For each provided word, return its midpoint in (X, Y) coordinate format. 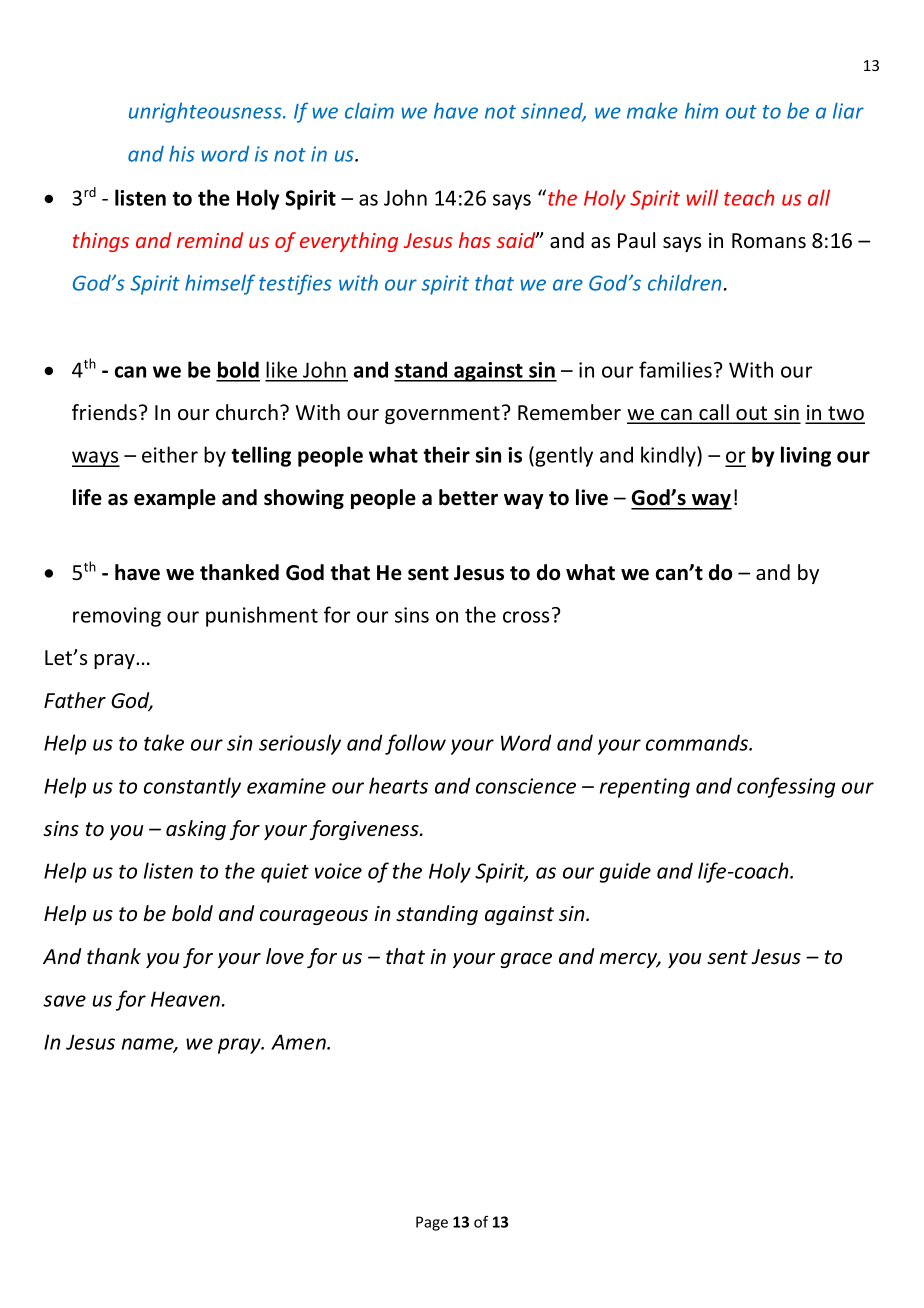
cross (526, 617)
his (182, 153)
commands (698, 742)
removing (117, 617)
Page (432, 1223)
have (456, 110)
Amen (299, 1042)
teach (749, 197)
